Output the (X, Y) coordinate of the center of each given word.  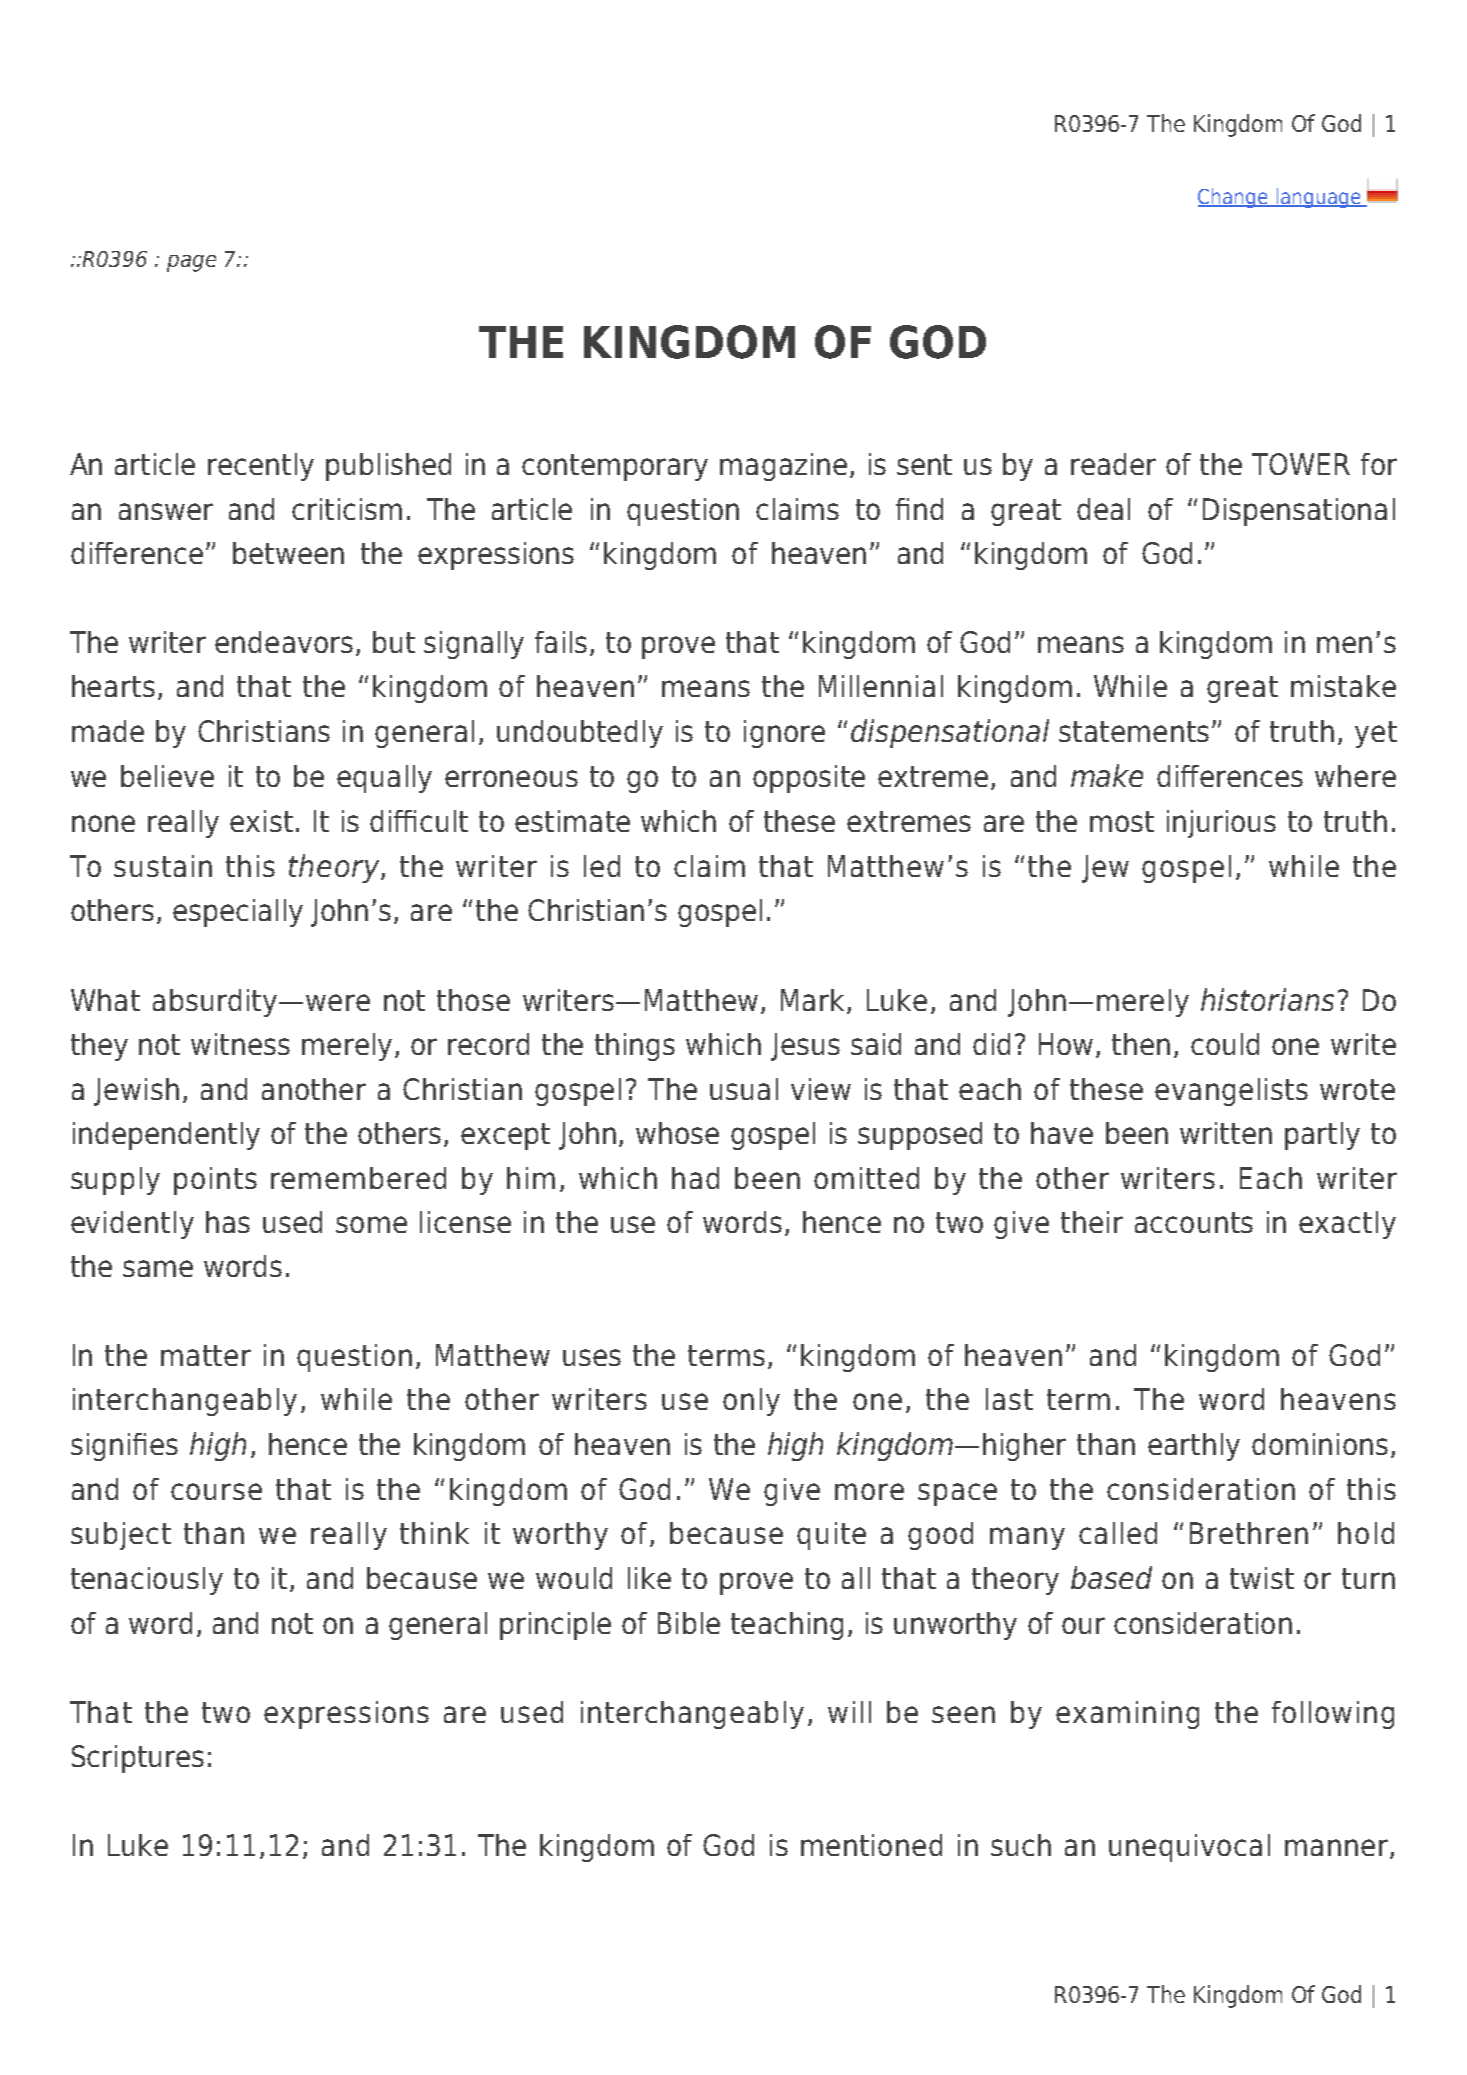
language (1318, 198)
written (1226, 1133)
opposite (809, 779)
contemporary (615, 467)
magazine (783, 467)
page (191, 263)
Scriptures (138, 1759)
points (215, 1181)
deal (1103, 509)
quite (831, 1536)
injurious (1221, 824)
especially (238, 913)
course (216, 1491)
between (288, 553)
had (695, 1178)
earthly (1194, 1447)
